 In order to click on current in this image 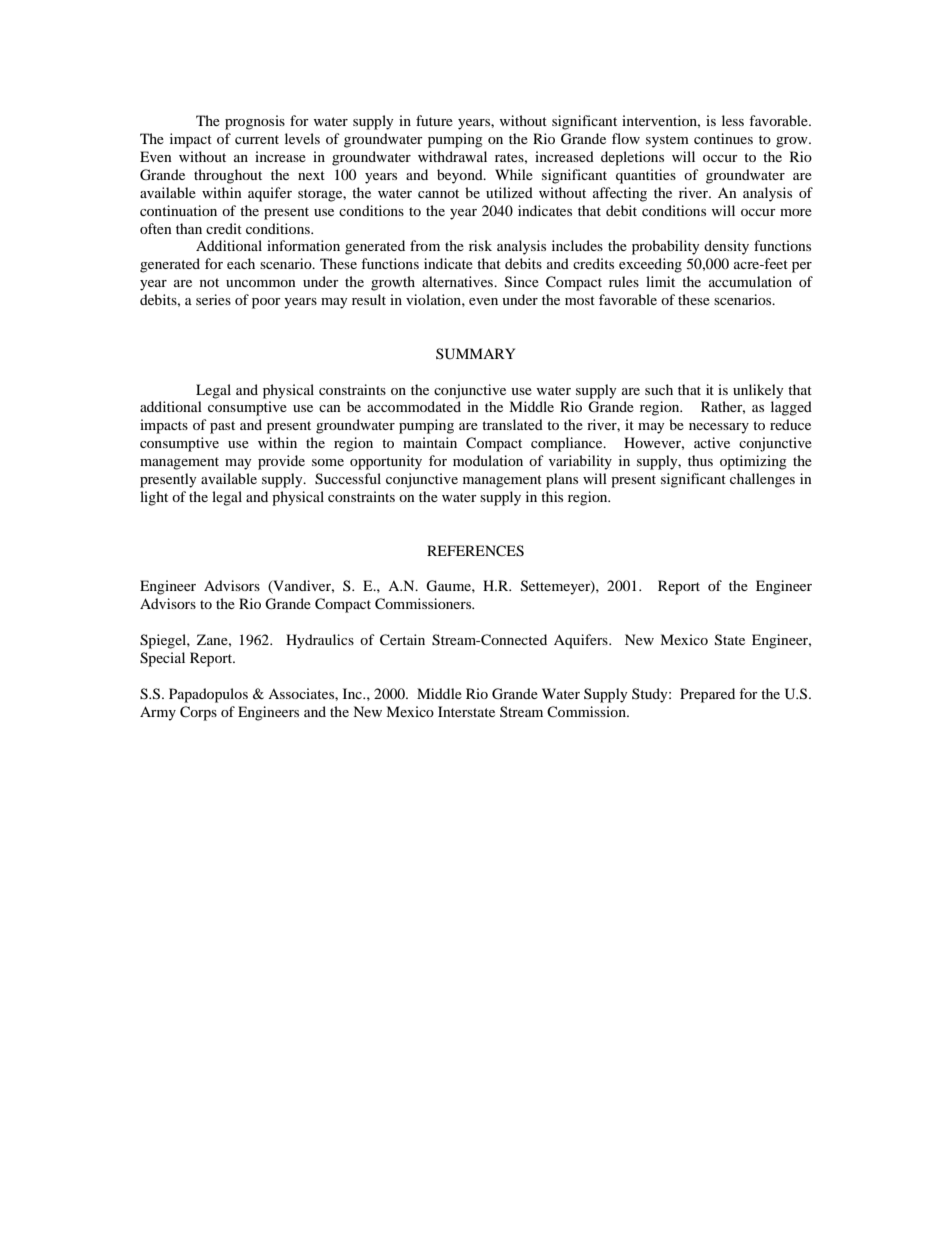, I will do `click(257, 139)`.
